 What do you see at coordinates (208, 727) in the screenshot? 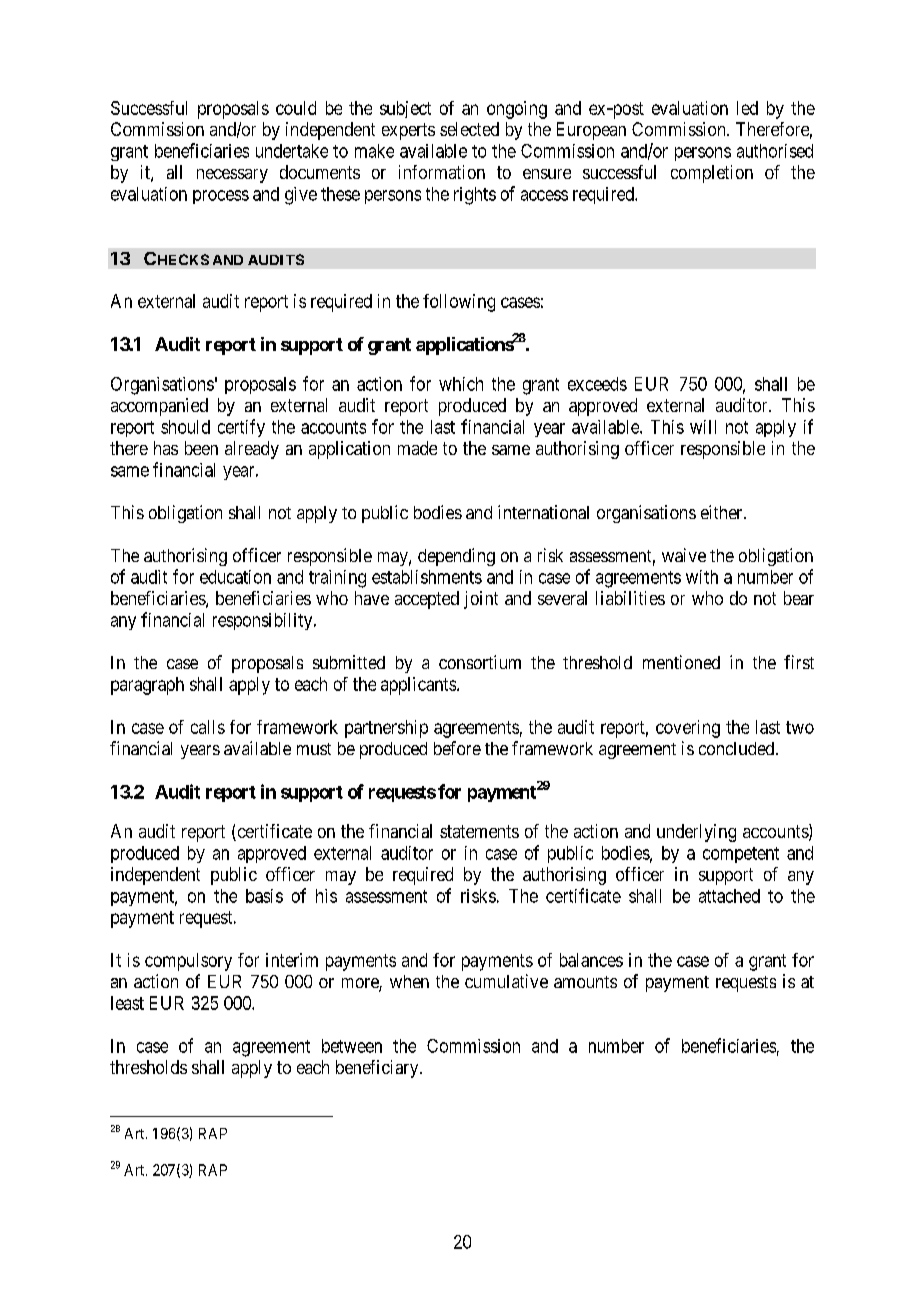
I see `calls` at bounding box center [208, 727].
